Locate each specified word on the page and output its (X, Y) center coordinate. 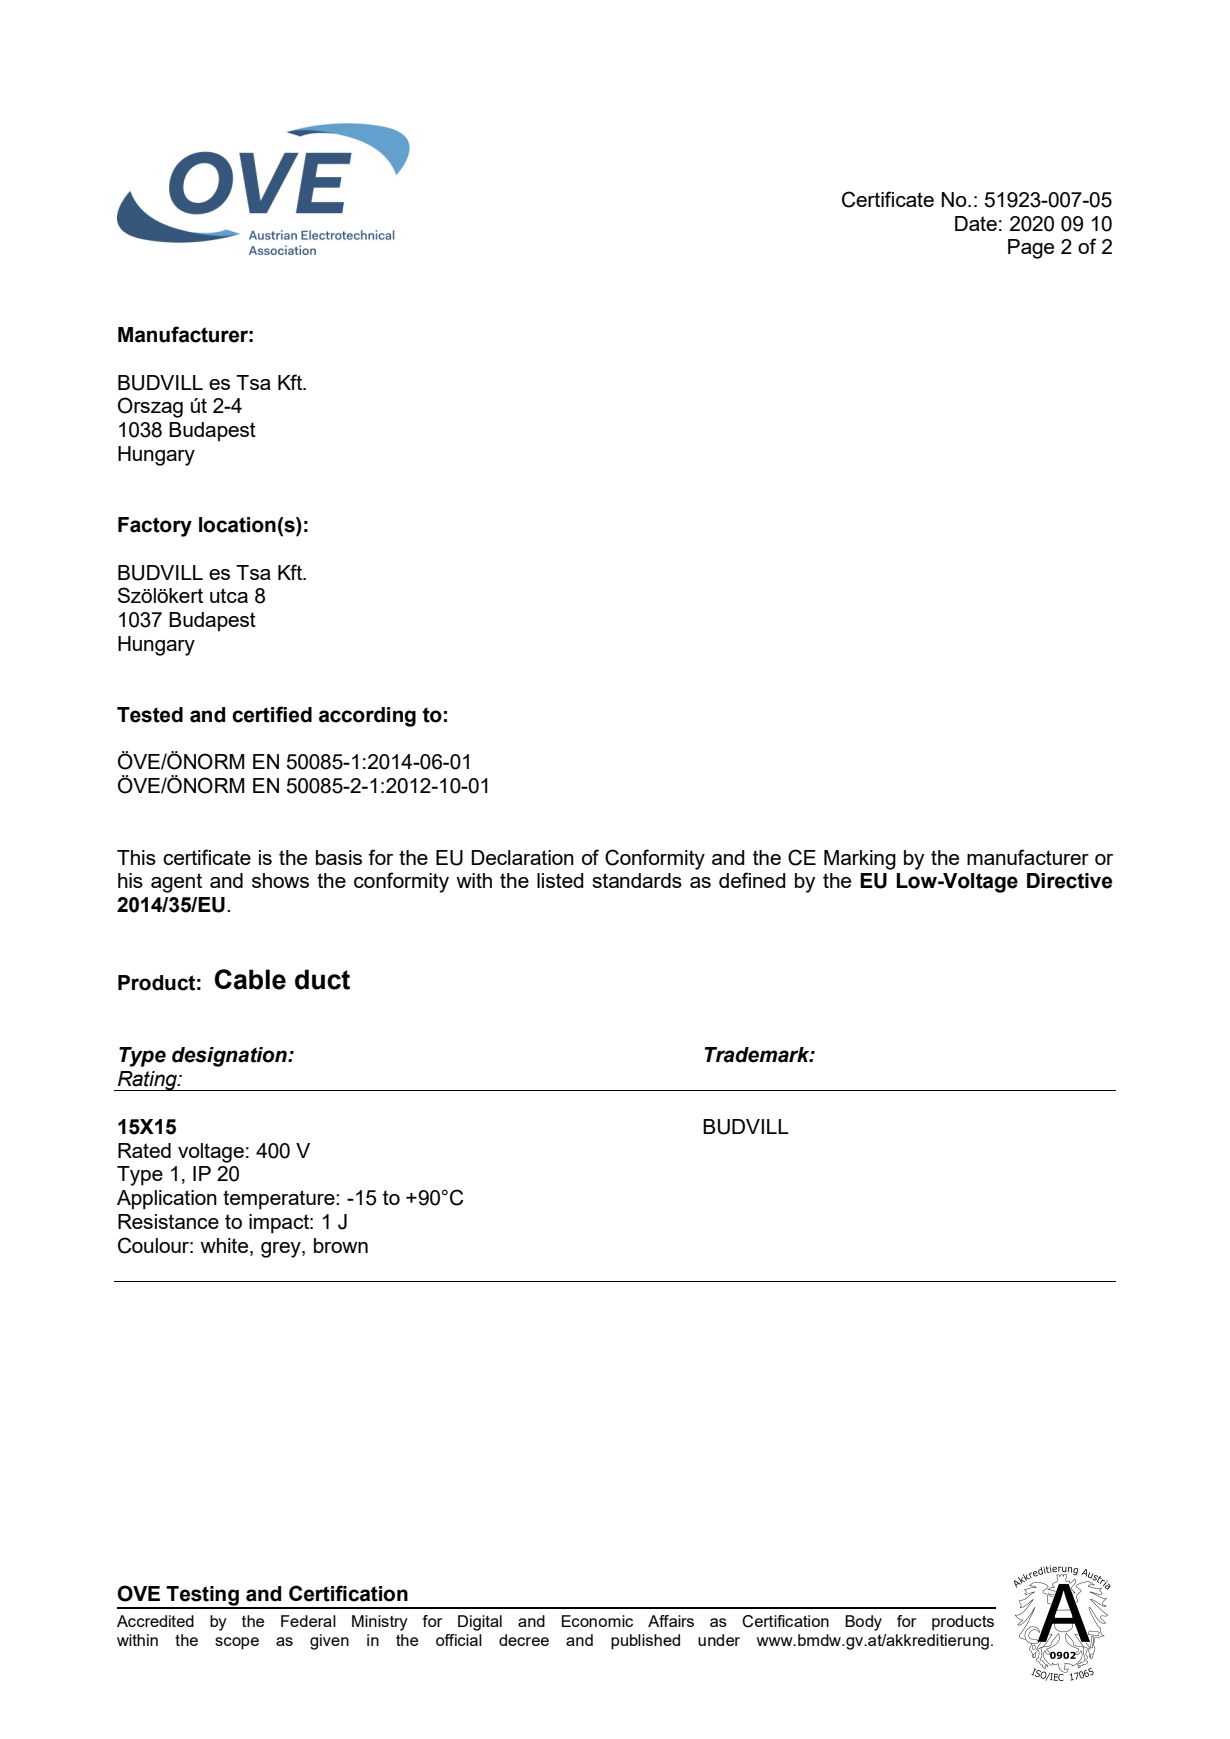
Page (1031, 249)
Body (863, 1623)
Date (976, 223)
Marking (860, 860)
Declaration (523, 857)
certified (272, 714)
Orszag (150, 407)
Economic (597, 1621)
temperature (280, 1200)
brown (341, 1245)
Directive (1069, 881)
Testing (203, 1597)
